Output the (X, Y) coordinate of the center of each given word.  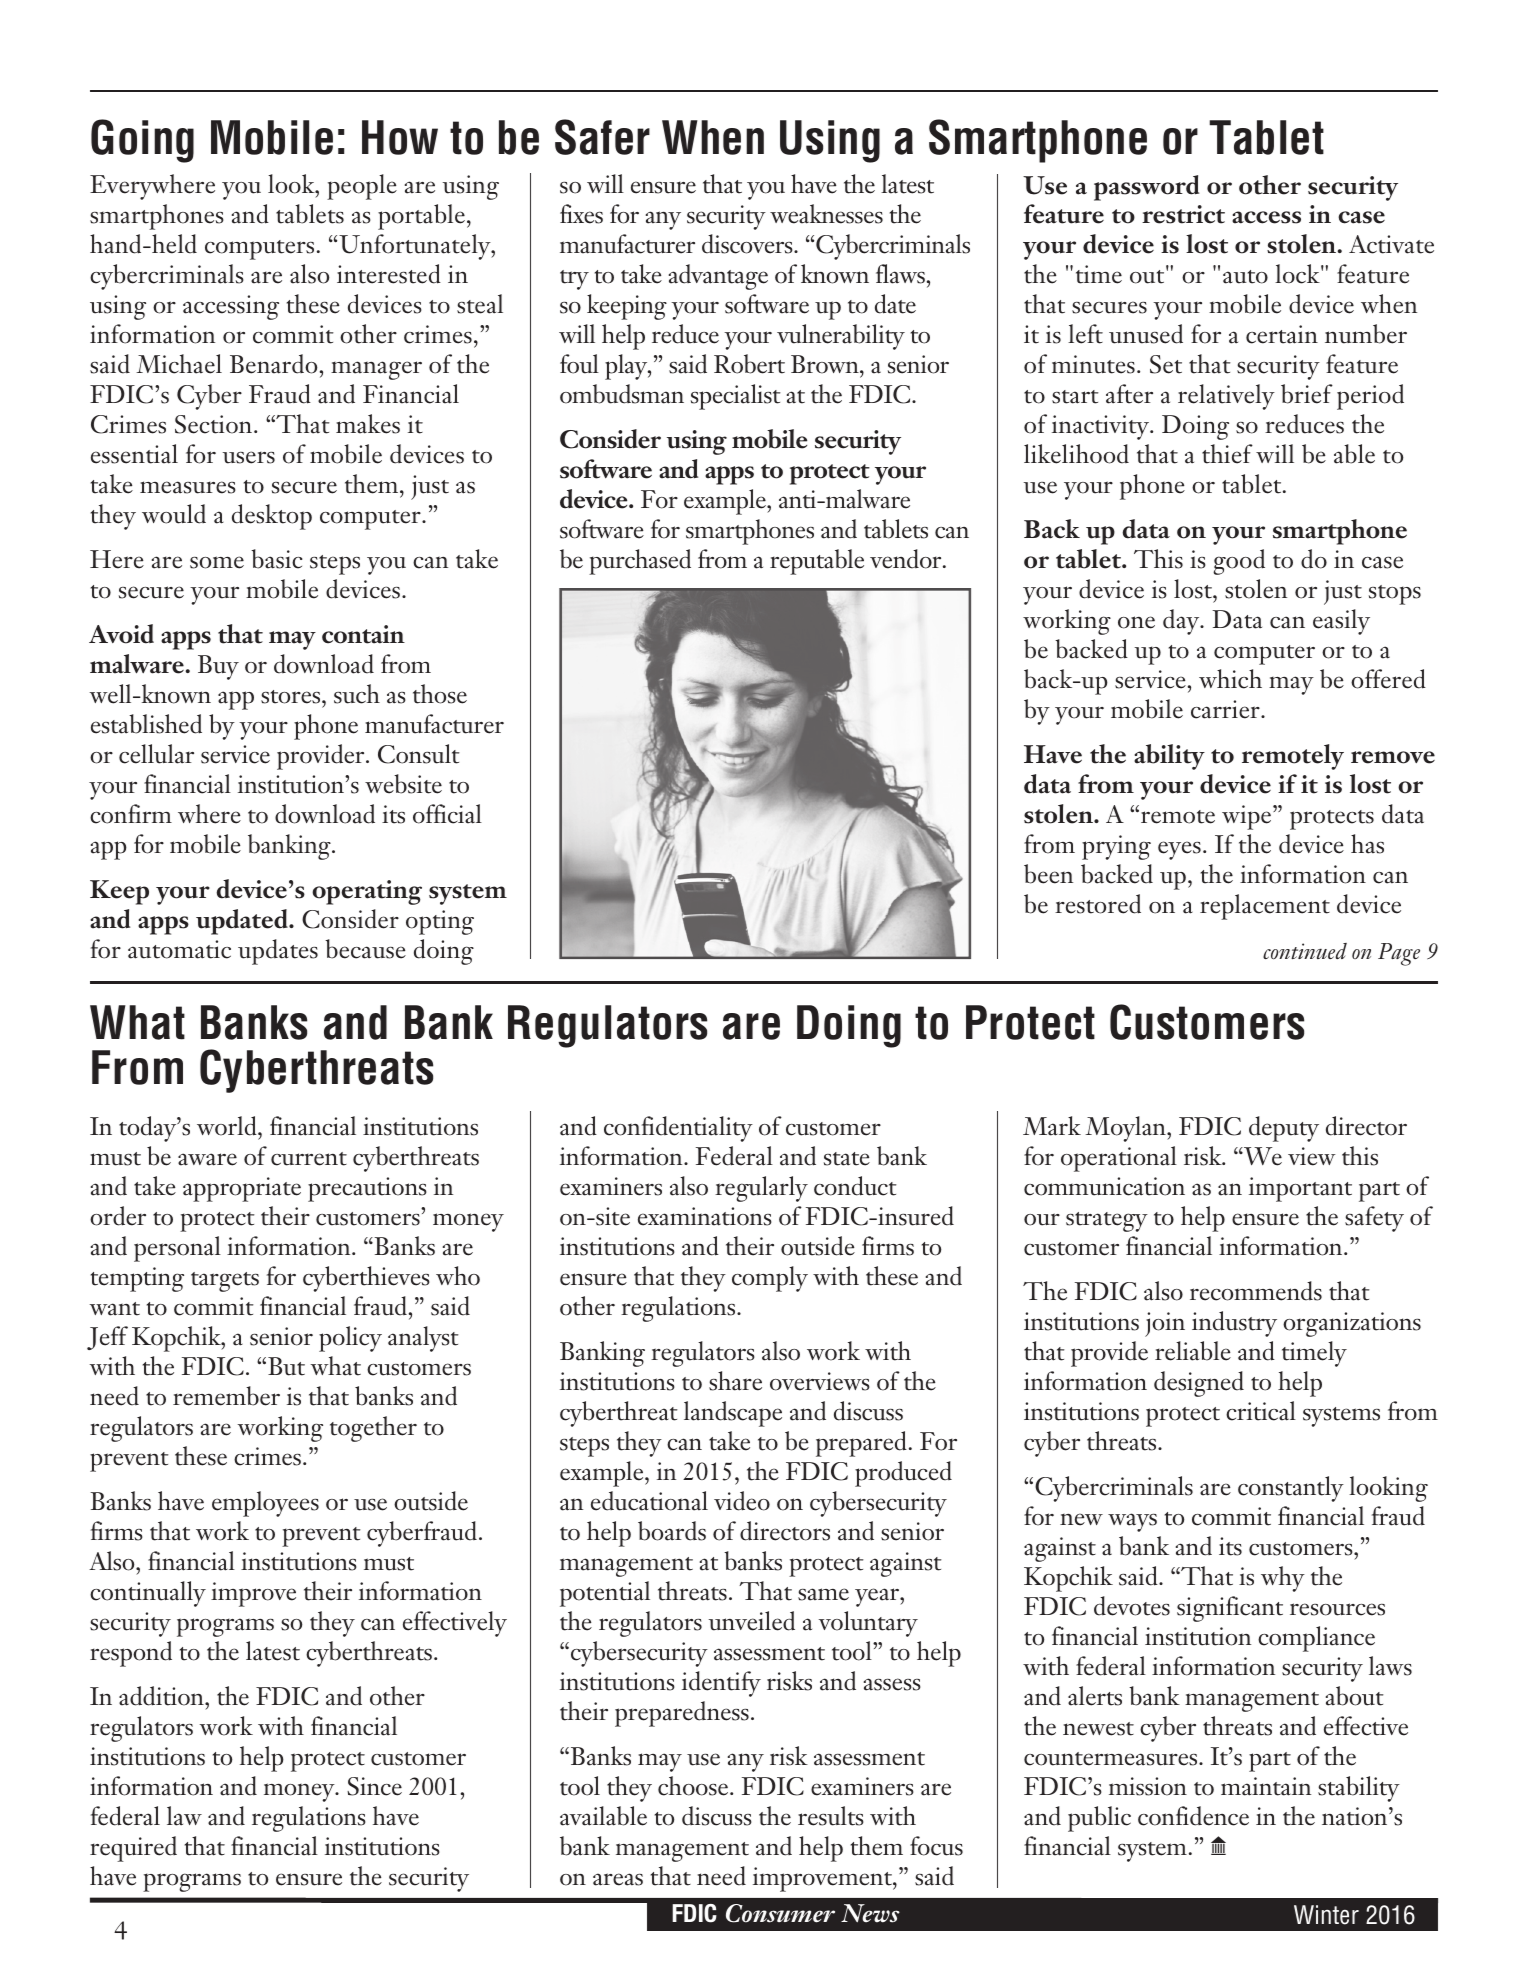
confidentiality (678, 1129)
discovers (748, 244)
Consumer (780, 1913)
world (228, 1126)
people (362, 187)
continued (1305, 951)
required (133, 1849)
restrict (1183, 214)
